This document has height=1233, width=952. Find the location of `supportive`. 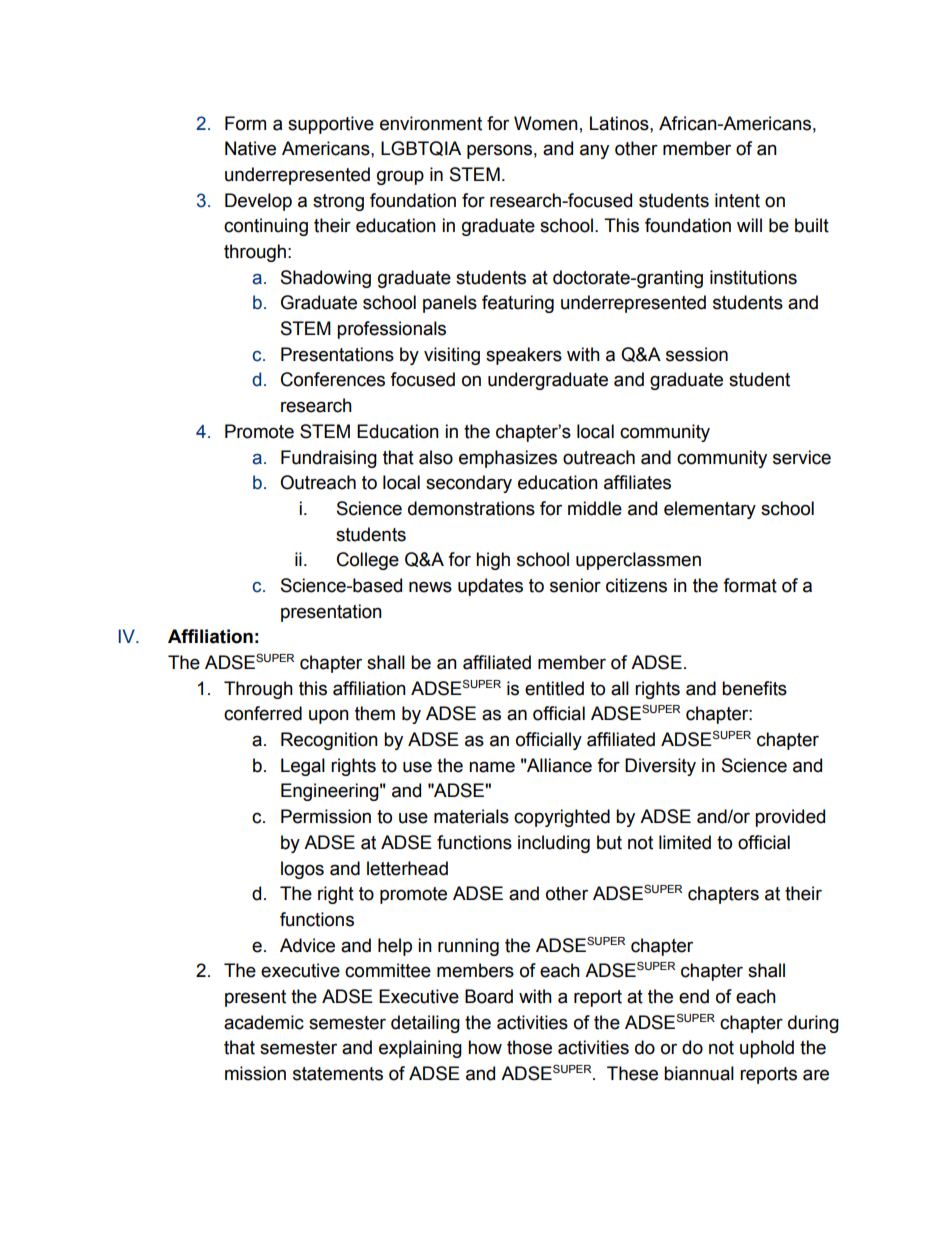

supportive is located at coordinates (331, 125).
